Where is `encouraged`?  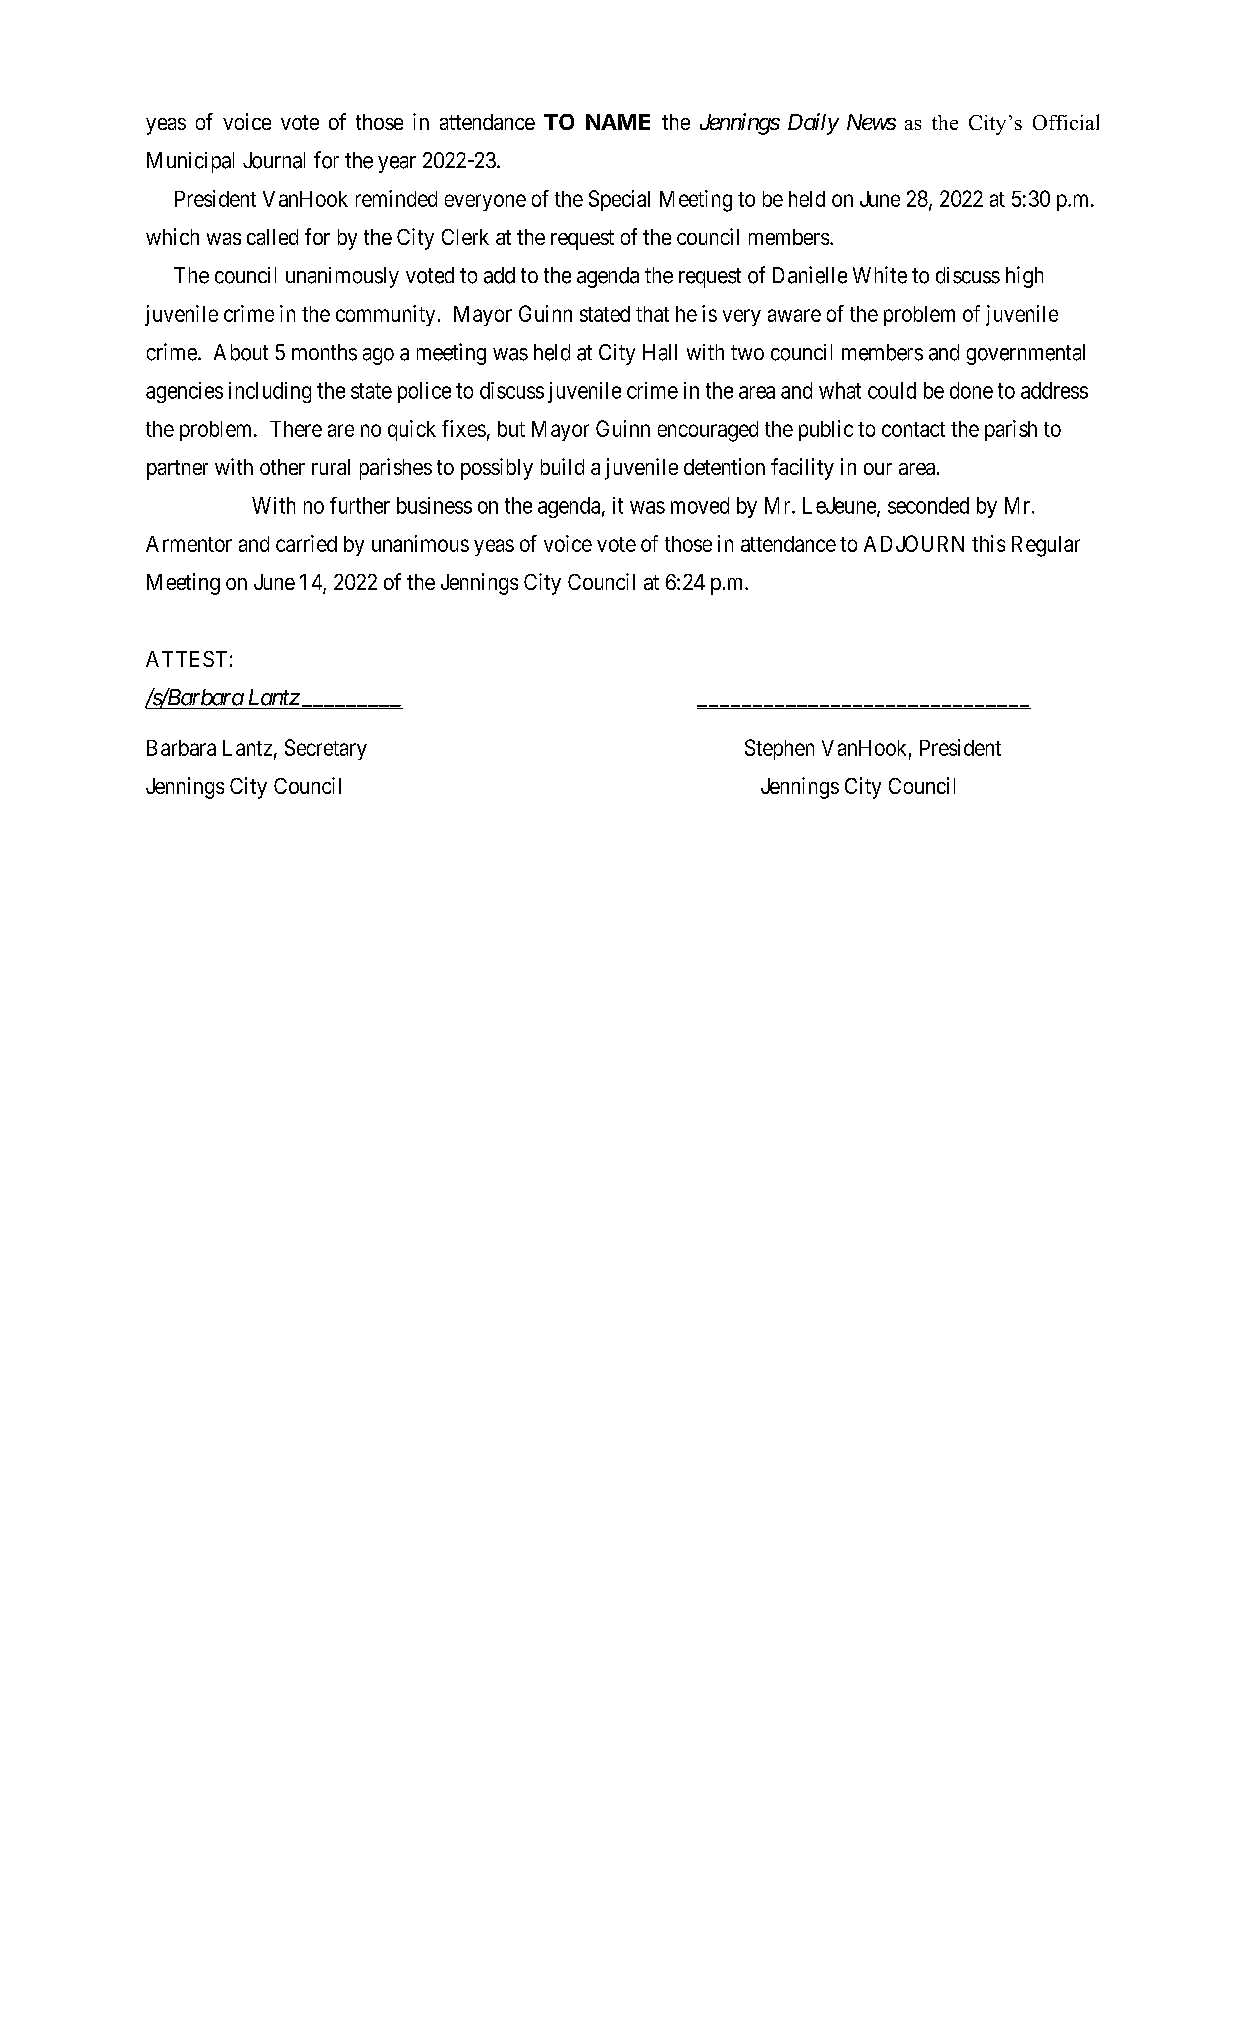 encouraged is located at coordinates (708, 431).
